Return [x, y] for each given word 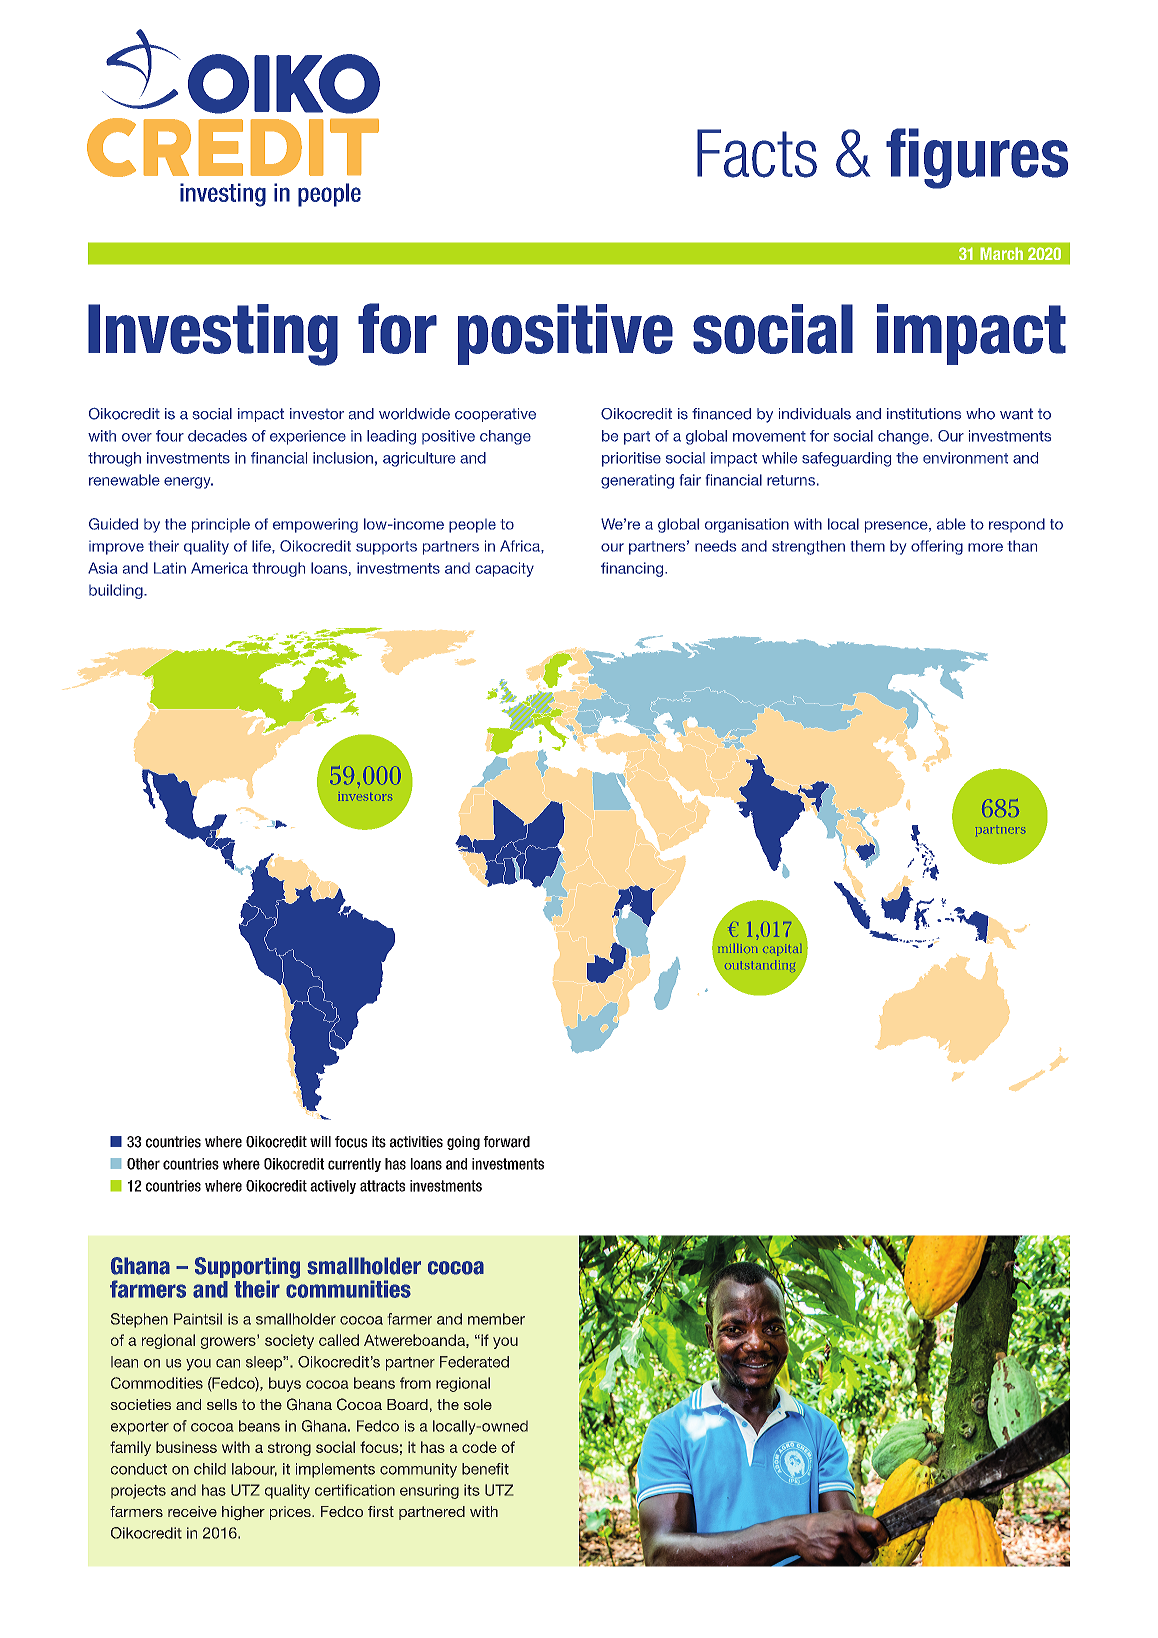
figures [977, 158]
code [479, 1447]
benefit [485, 1469]
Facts [757, 153]
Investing [213, 335]
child [210, 1469]
